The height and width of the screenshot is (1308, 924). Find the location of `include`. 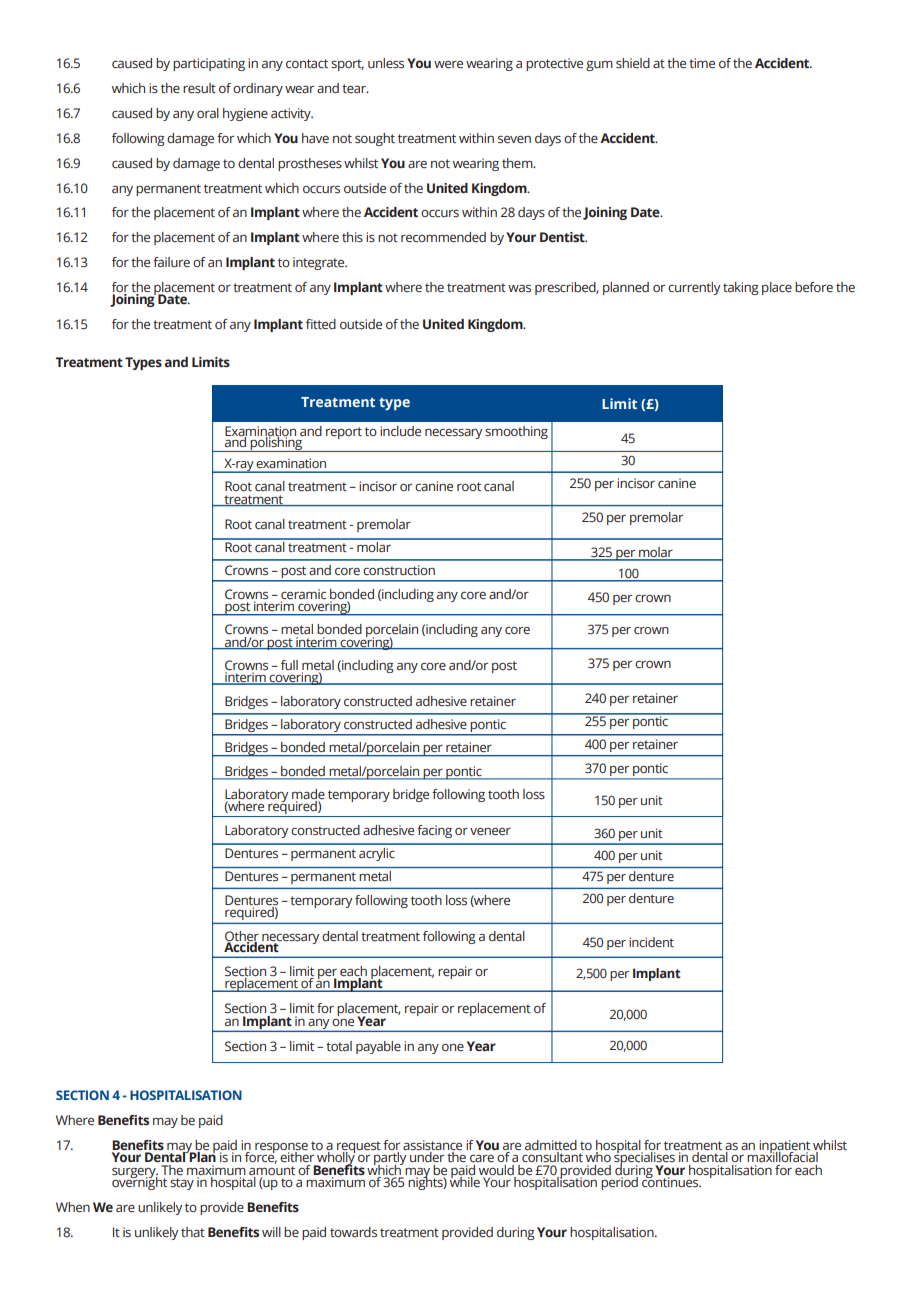

include is located at coordinates (400, 431).
